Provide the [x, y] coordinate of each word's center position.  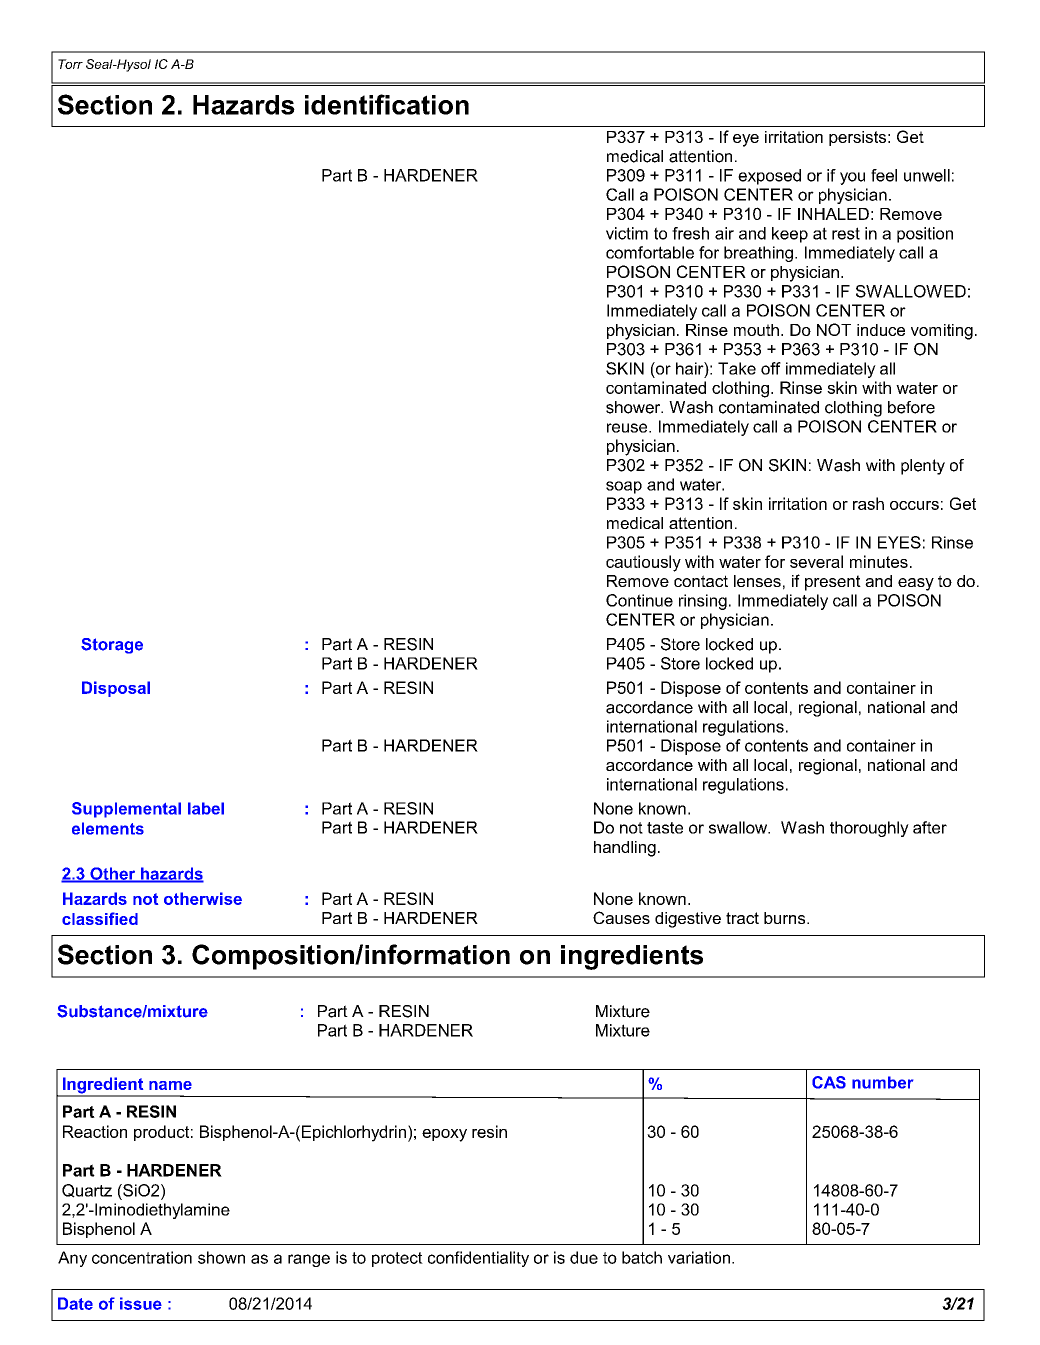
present [833, 583]
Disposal [116, 689]
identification [387, 104]
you [852, 178]
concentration [142, 1257]
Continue [639, 600]
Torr [70, 64]
